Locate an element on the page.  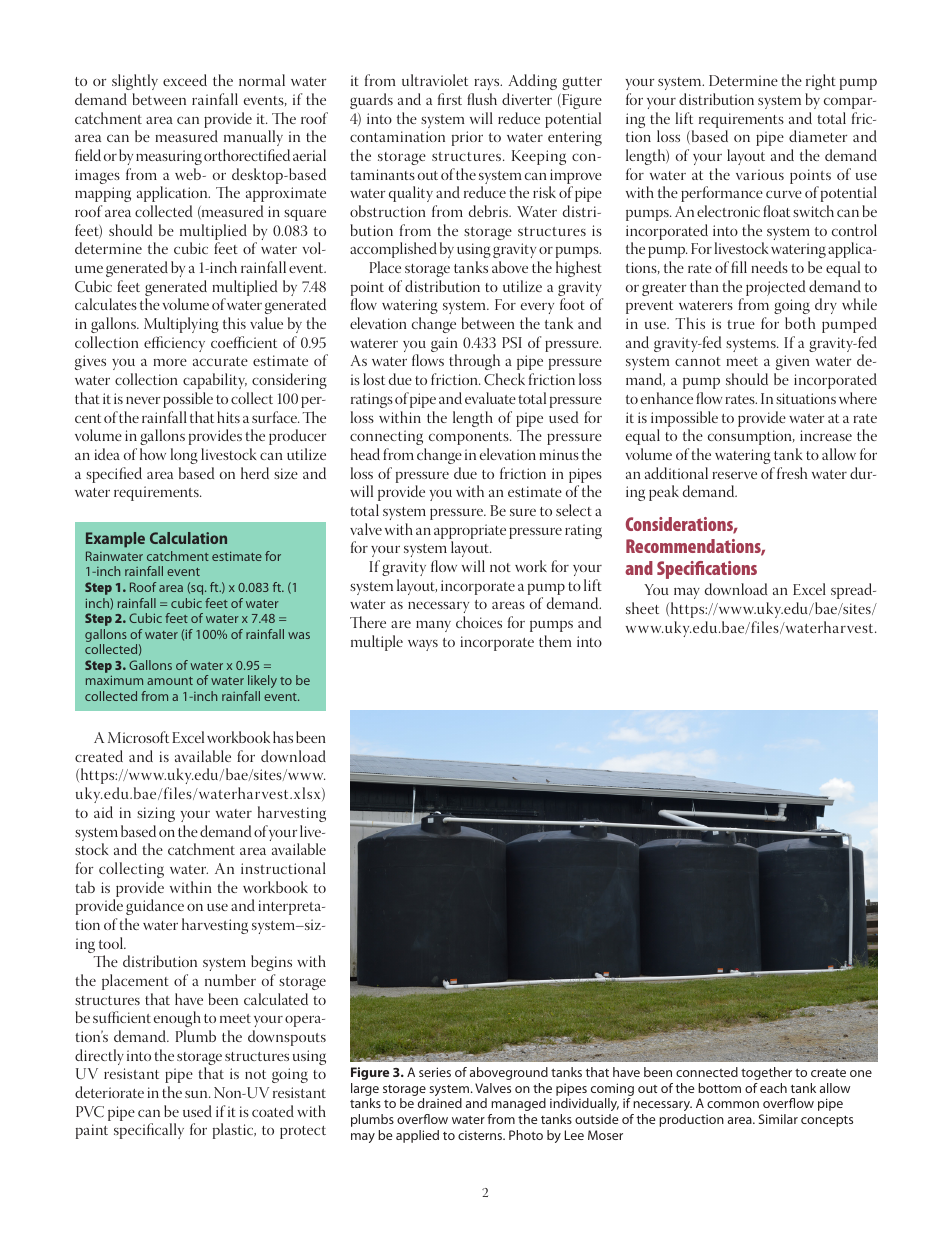
ways is located at coordinates (423, 645).
